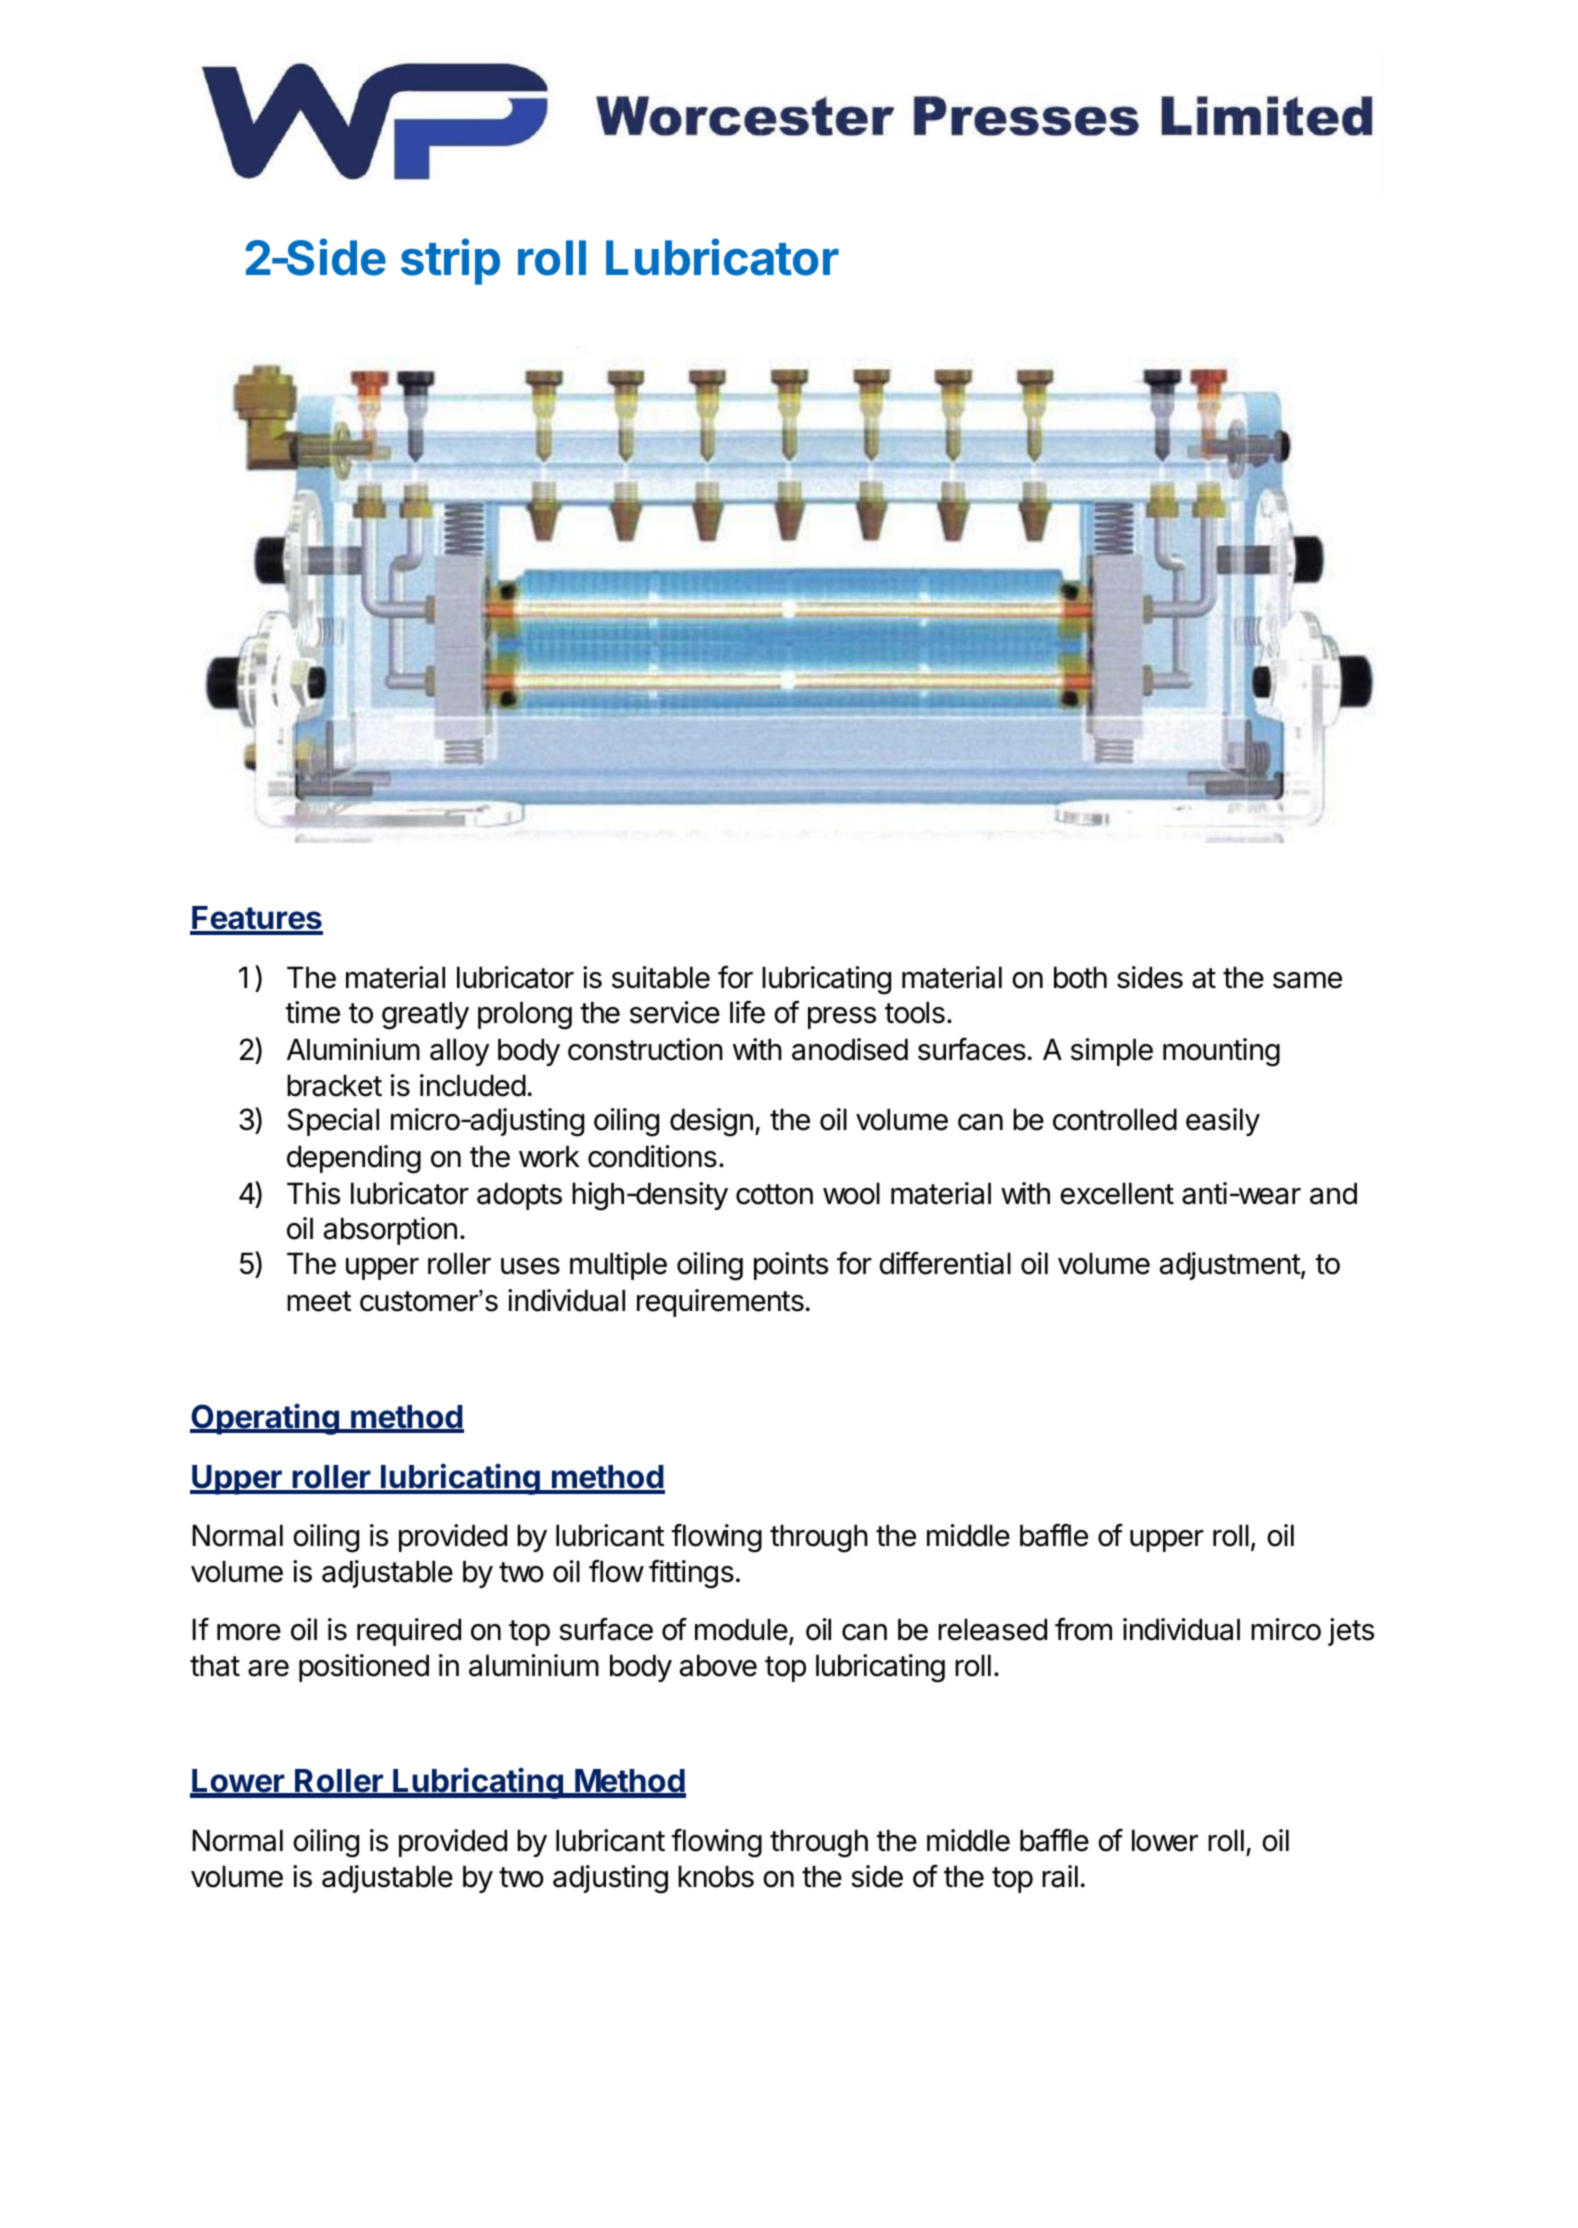 This document has width=1578, height=2228. I want to click on same, so click(1307, 980).
